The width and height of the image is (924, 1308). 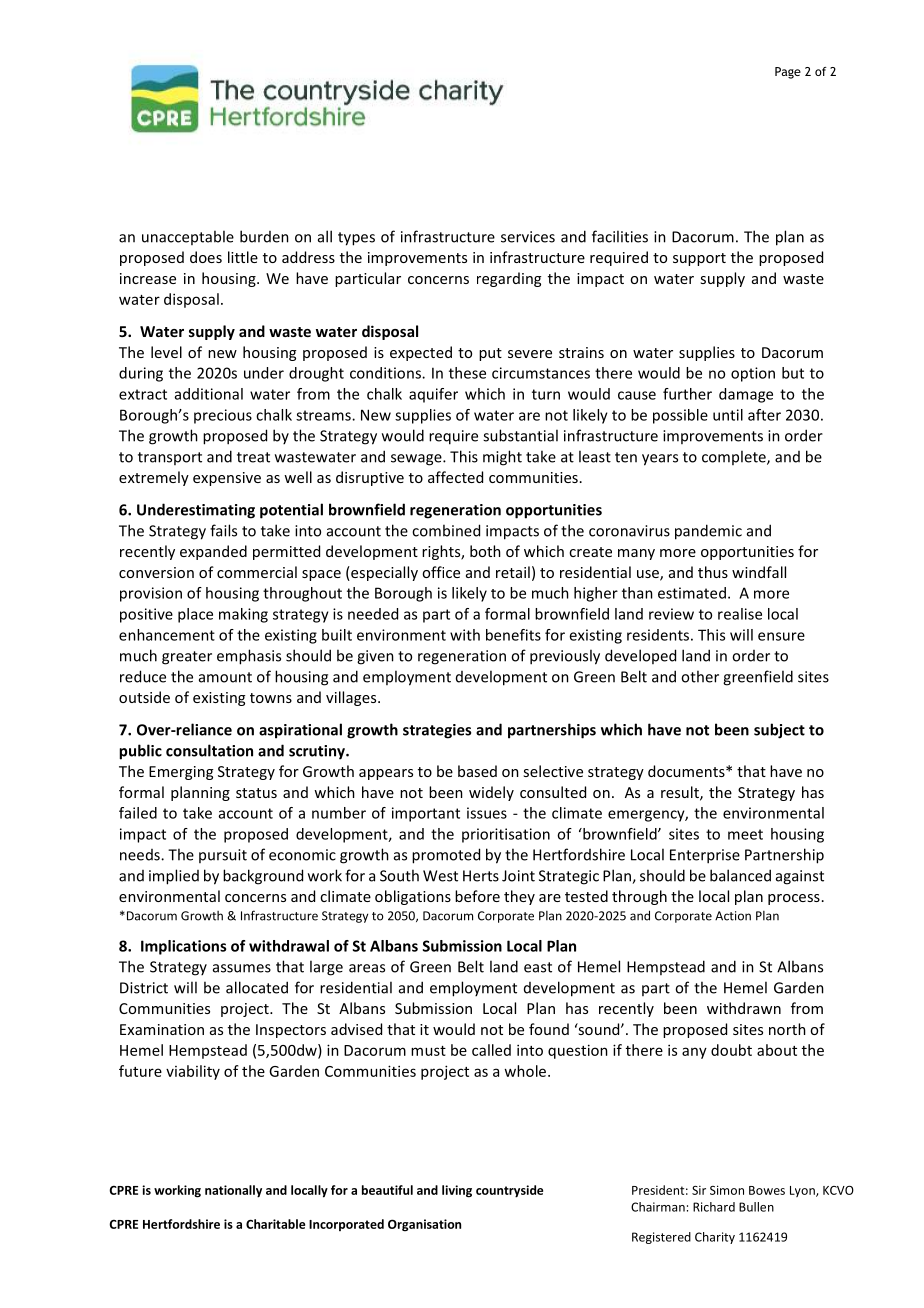 What do you see at coordinates (457, 1191) in the image?
I see `living` at bounding box center [457, 1191].
